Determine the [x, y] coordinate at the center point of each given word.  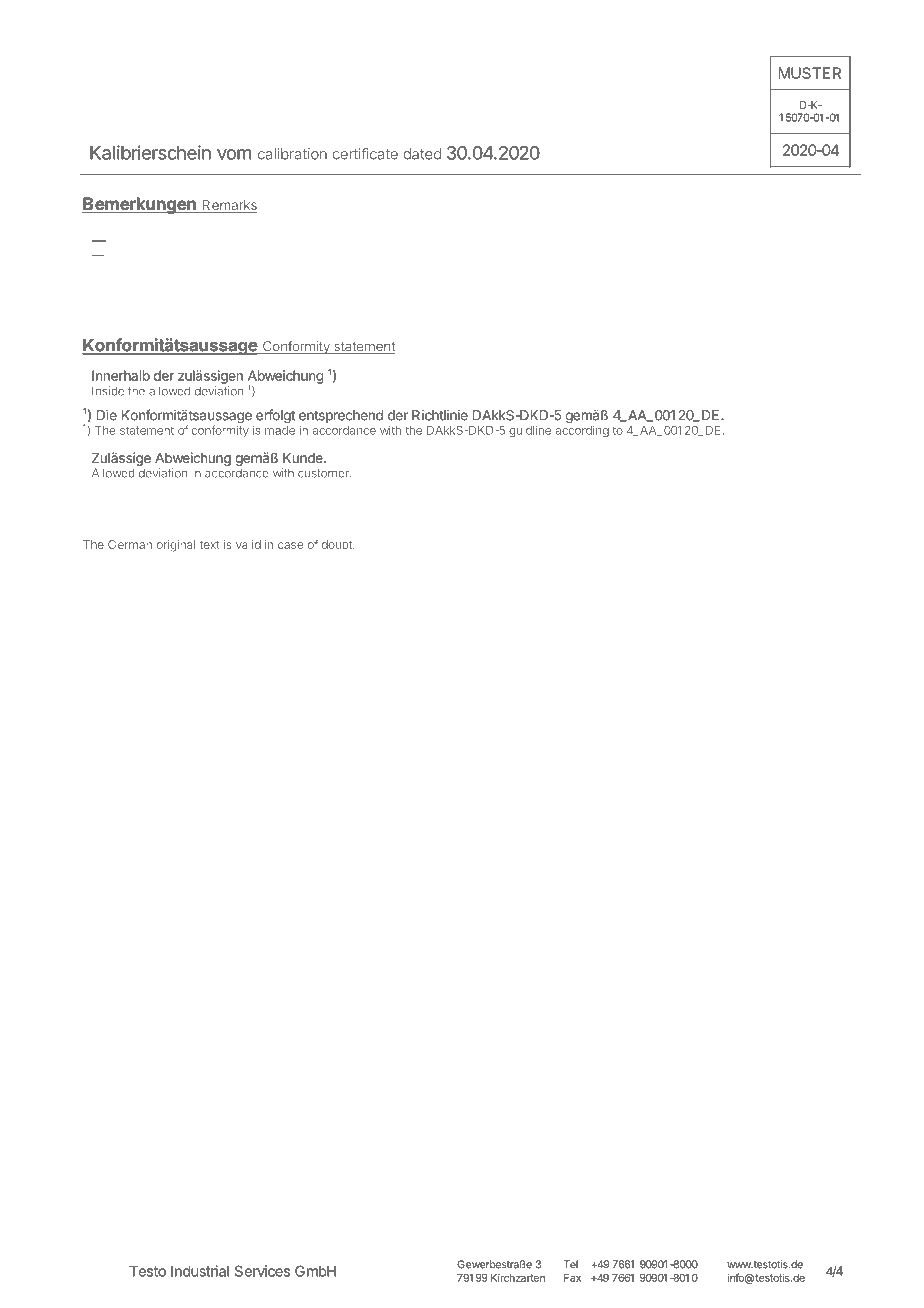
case [291, 545]
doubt [338, 544]
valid [248, 544]
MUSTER [810, 73]
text [210, 544]
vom [234, 154]
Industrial [200, 1271]
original [176, 546]
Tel [571, 1264]
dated [422, 154]
